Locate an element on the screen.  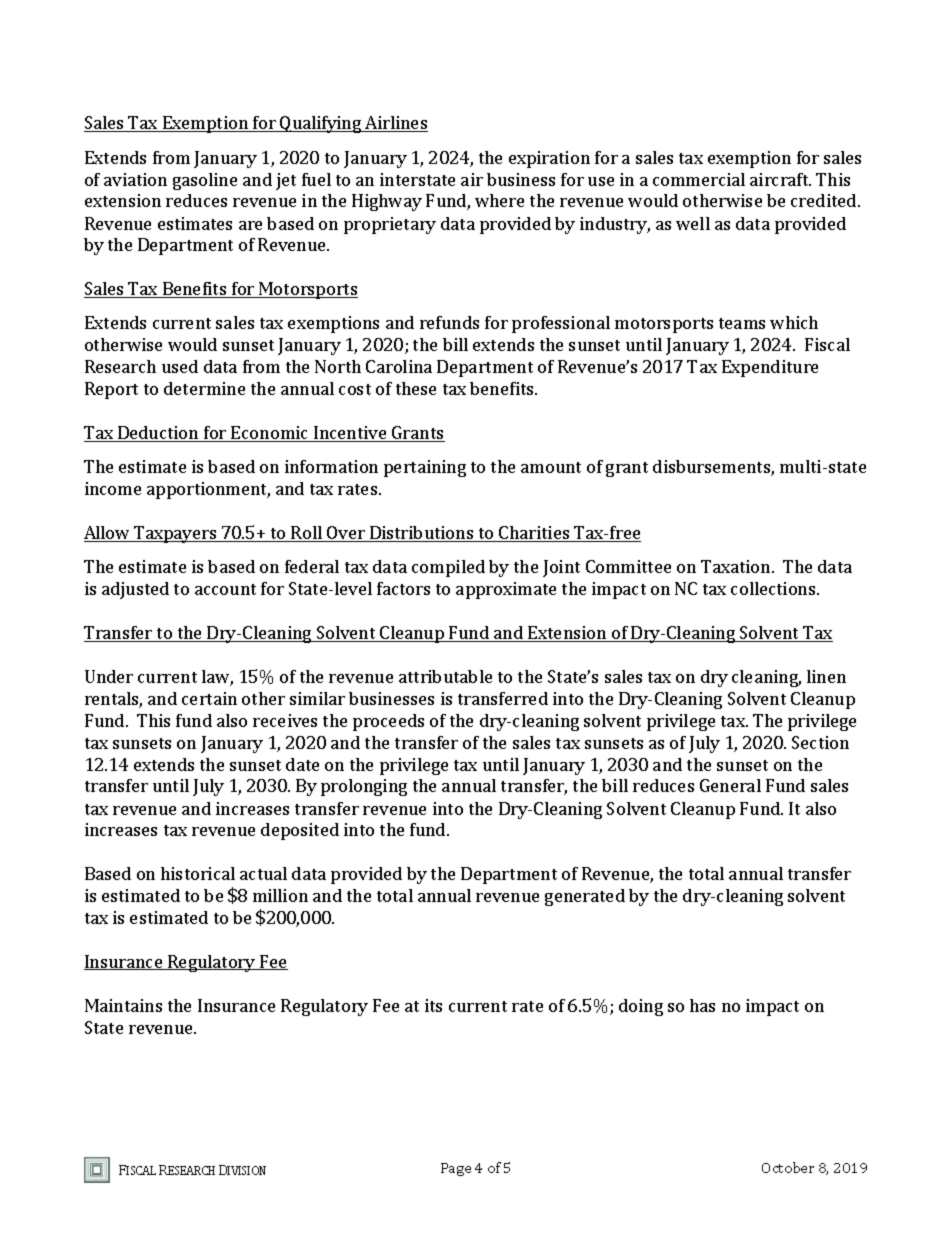
where is located at coordinates (499, 200).
